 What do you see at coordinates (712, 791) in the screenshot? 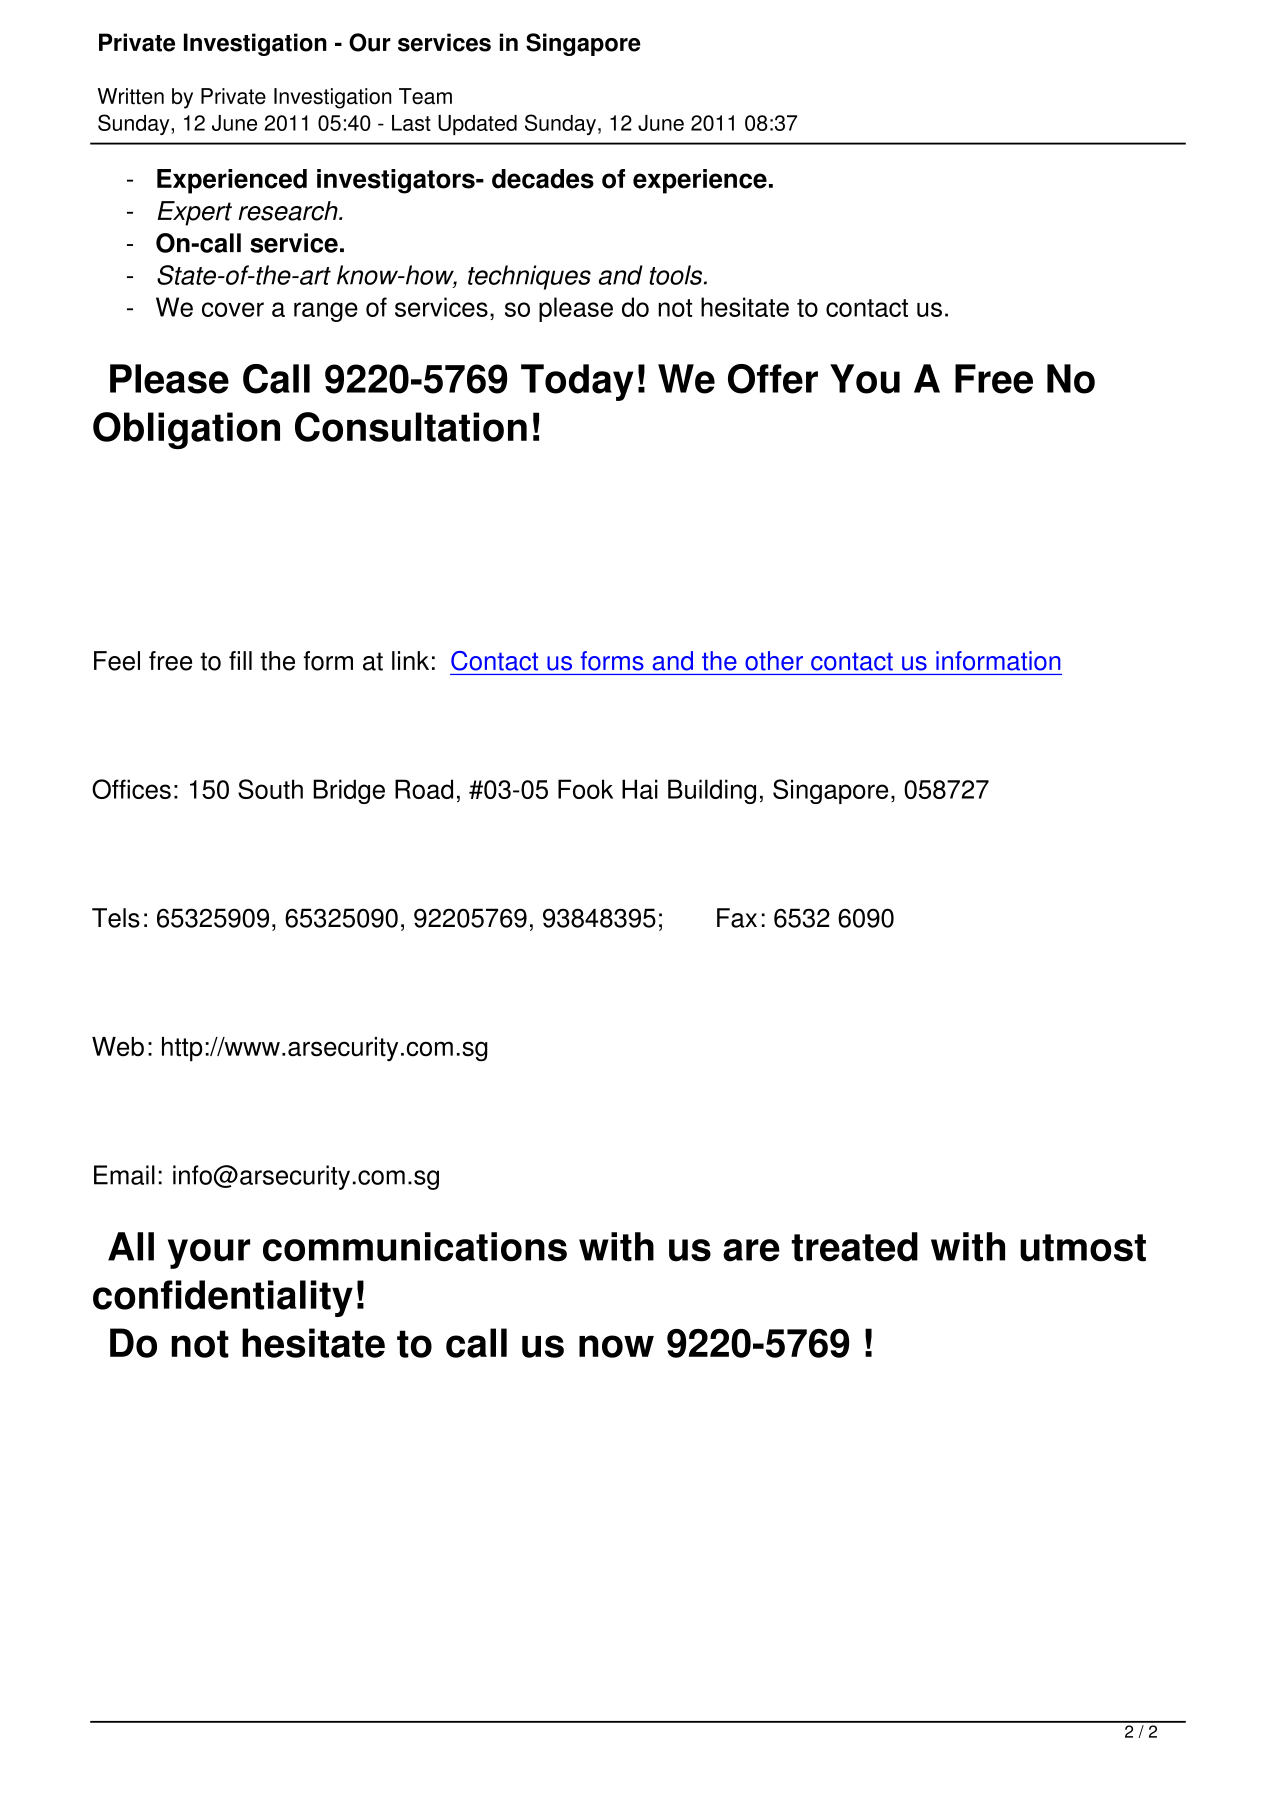
I see `Building` at bounding box center [712, 791].
